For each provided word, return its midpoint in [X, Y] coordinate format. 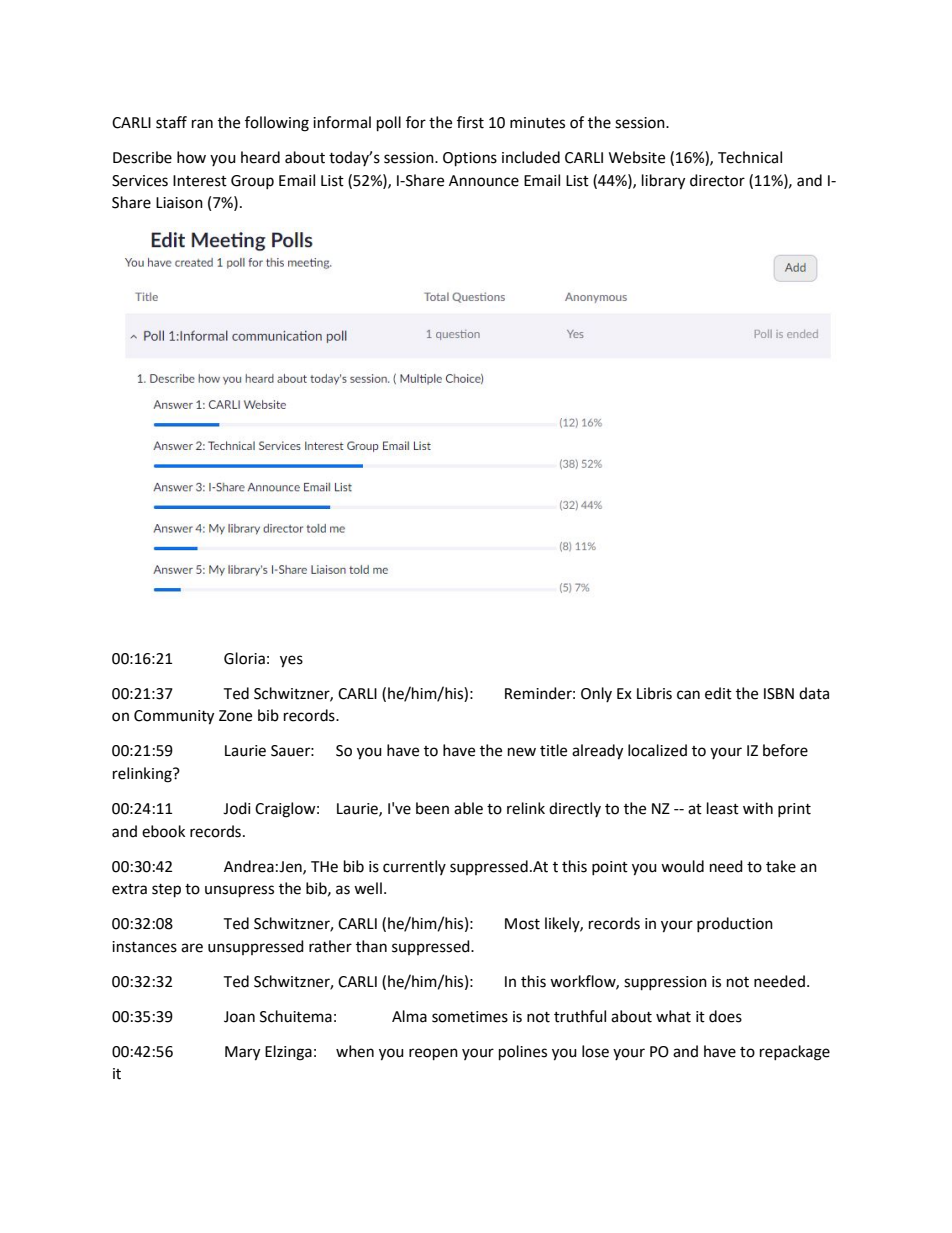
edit [718, 693]
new [522, 752]
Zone [235, 716]
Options [470, 159]
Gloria [244, 658]
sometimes [470, 1017]
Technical [750, 157]
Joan [239, 1017]
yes [291, 661]
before [785, 750]
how [191, 157]
